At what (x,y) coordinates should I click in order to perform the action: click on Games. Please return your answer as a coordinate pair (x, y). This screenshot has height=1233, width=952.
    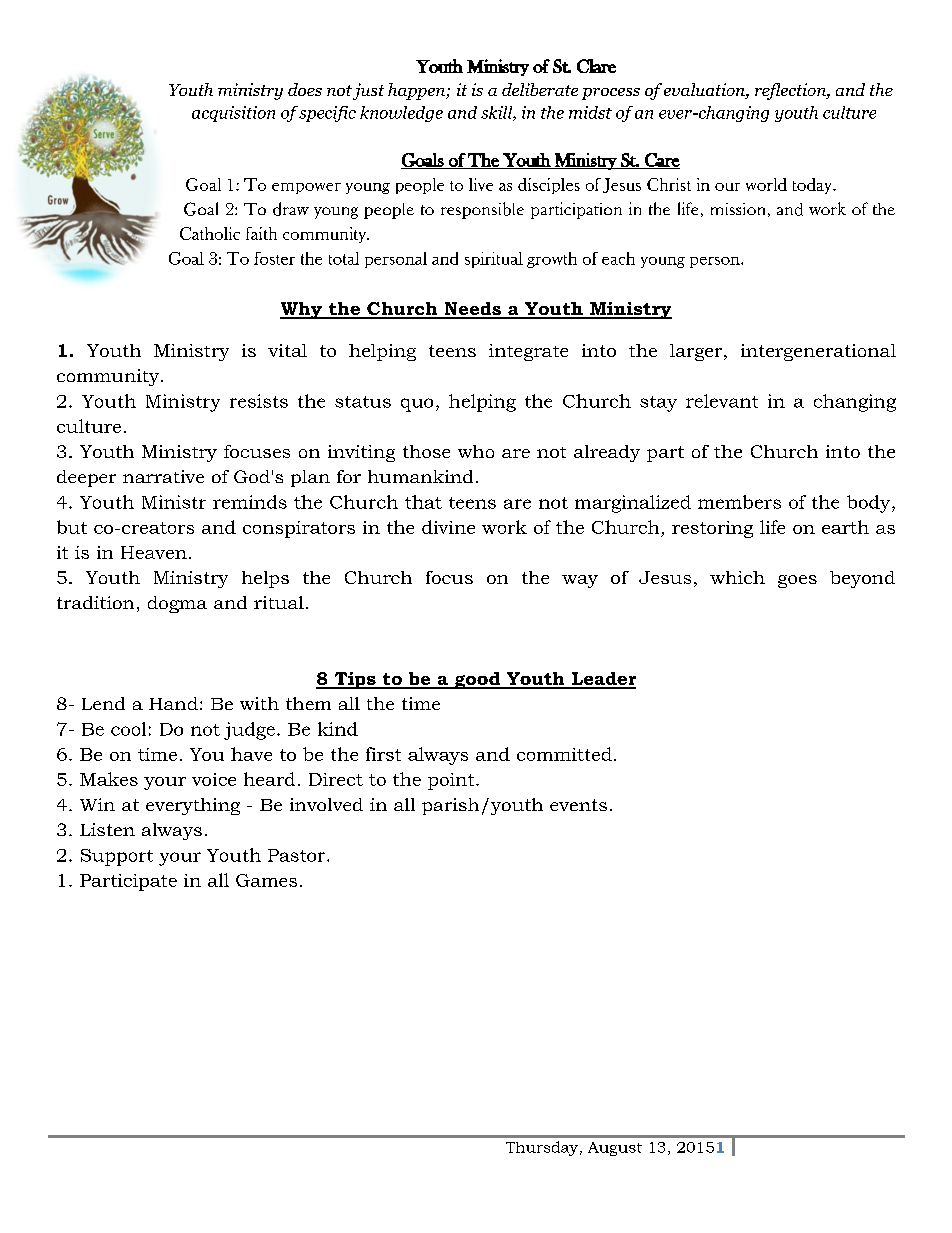
    Looking at the image, I should click on (266, 880).
